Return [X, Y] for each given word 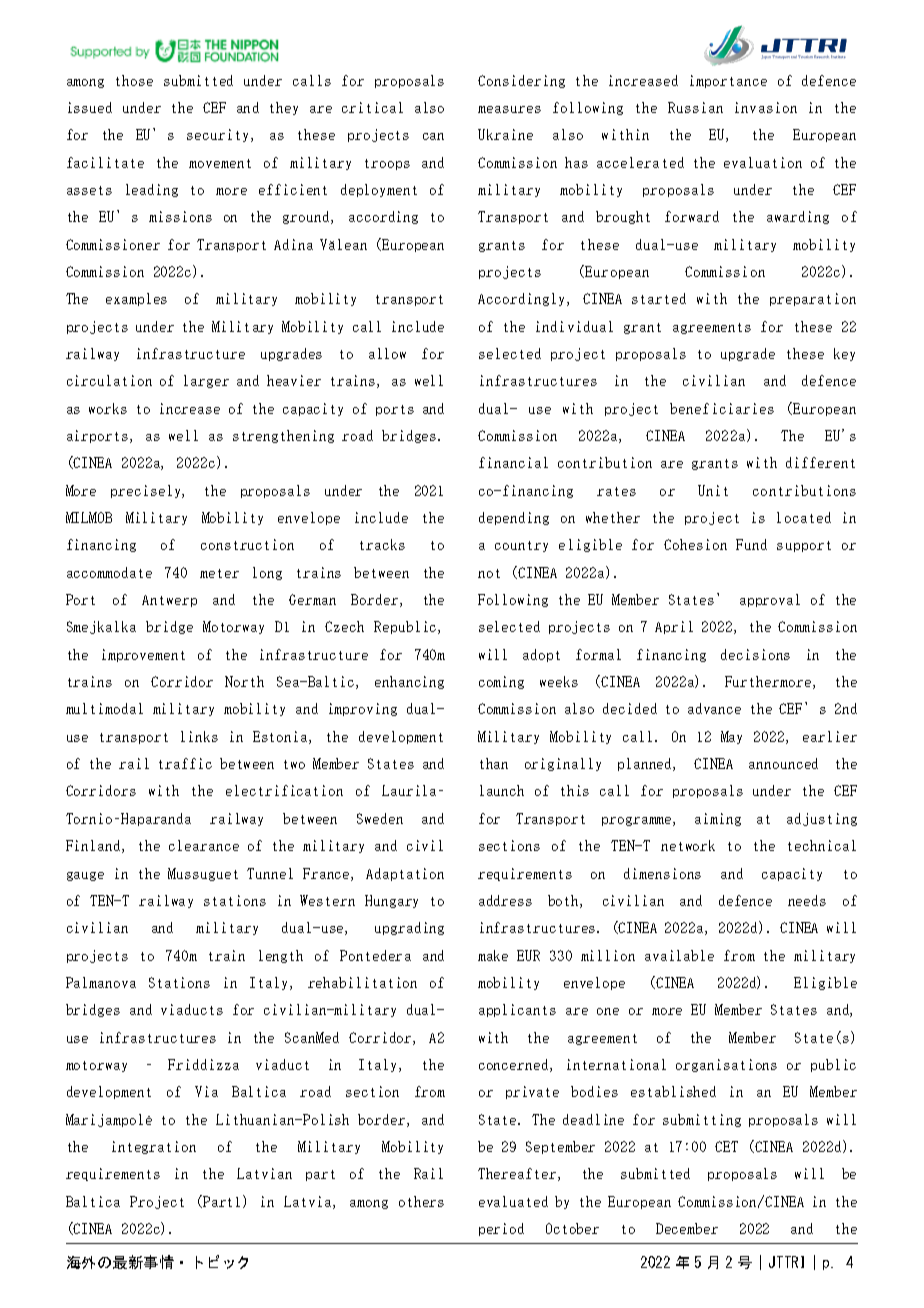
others [421, 1201]
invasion [766, 107]
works [108, 408]
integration [154, 1147]
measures [509, 109]
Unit [713, 490]
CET [726, 1146]
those [134, 80]
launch [502, 790]
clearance [204, 845]
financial [513, 462]
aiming [718, 819]
